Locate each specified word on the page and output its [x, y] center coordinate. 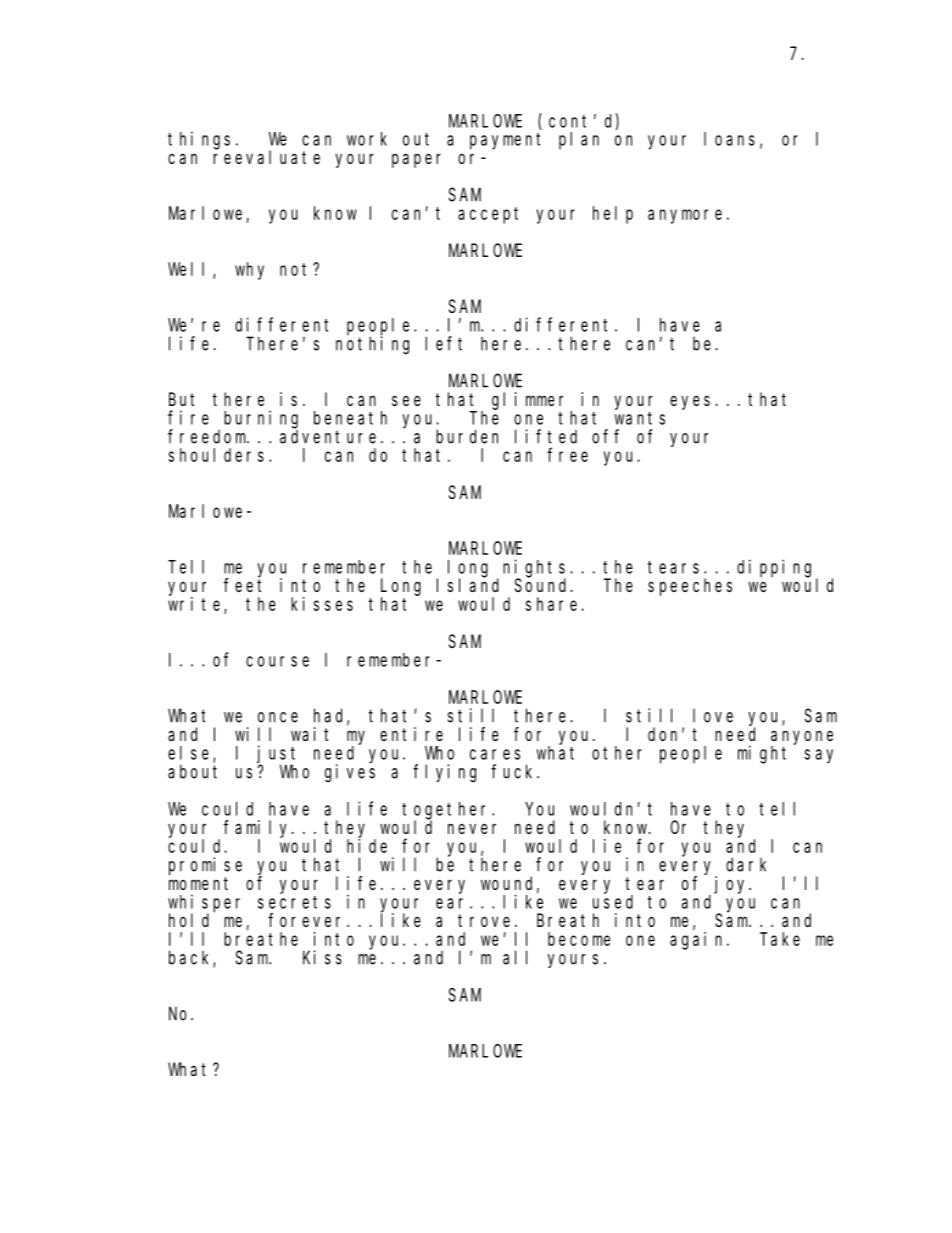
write [196, 605]
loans [729, 139]
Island [468, 585]
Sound [543, 585]
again [699, 941]
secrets [294, 902]
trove [484, 920]
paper [416, 160]
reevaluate [266, 157]
